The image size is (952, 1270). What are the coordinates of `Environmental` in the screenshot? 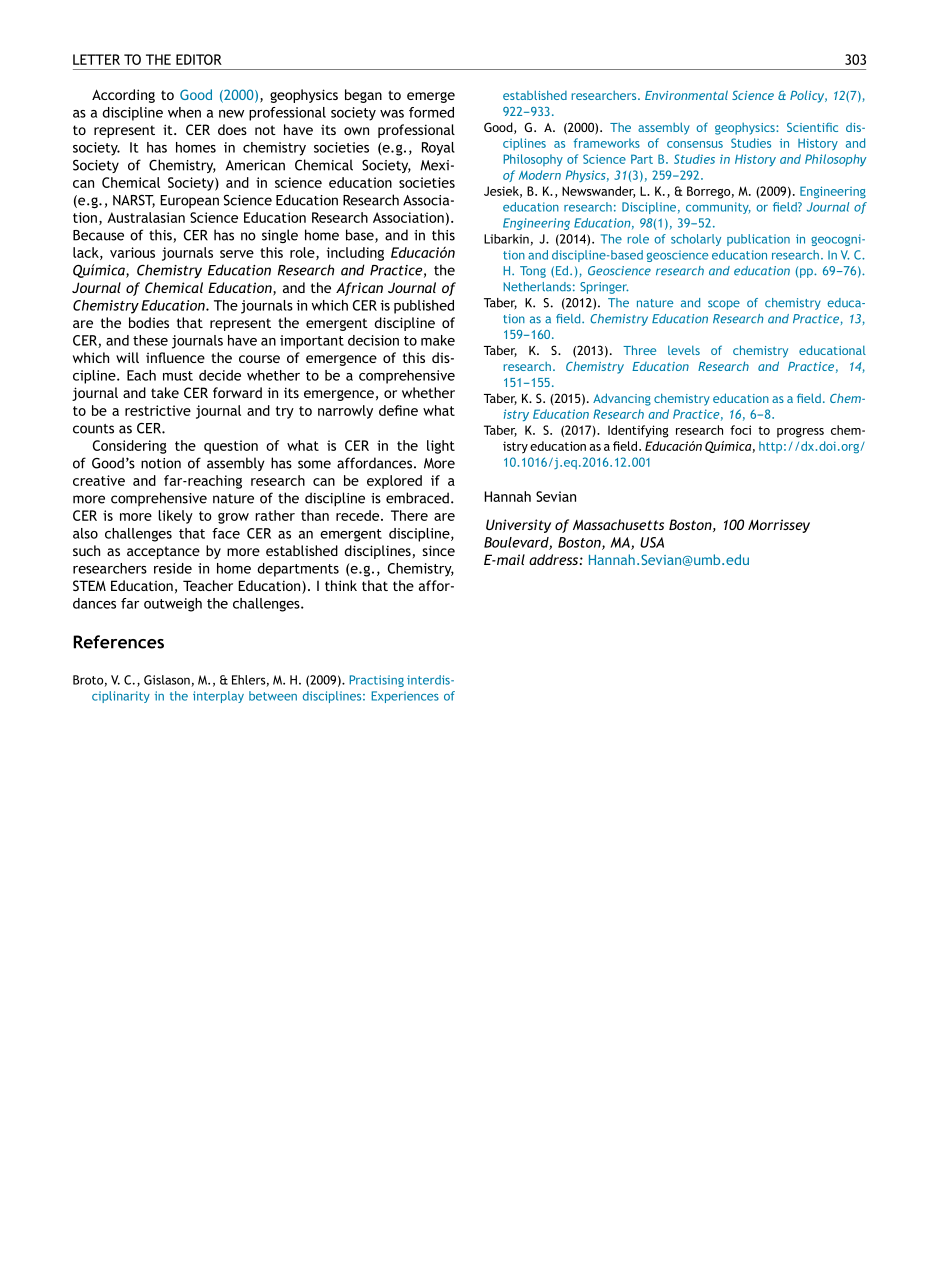 It's located at (686, 95).
